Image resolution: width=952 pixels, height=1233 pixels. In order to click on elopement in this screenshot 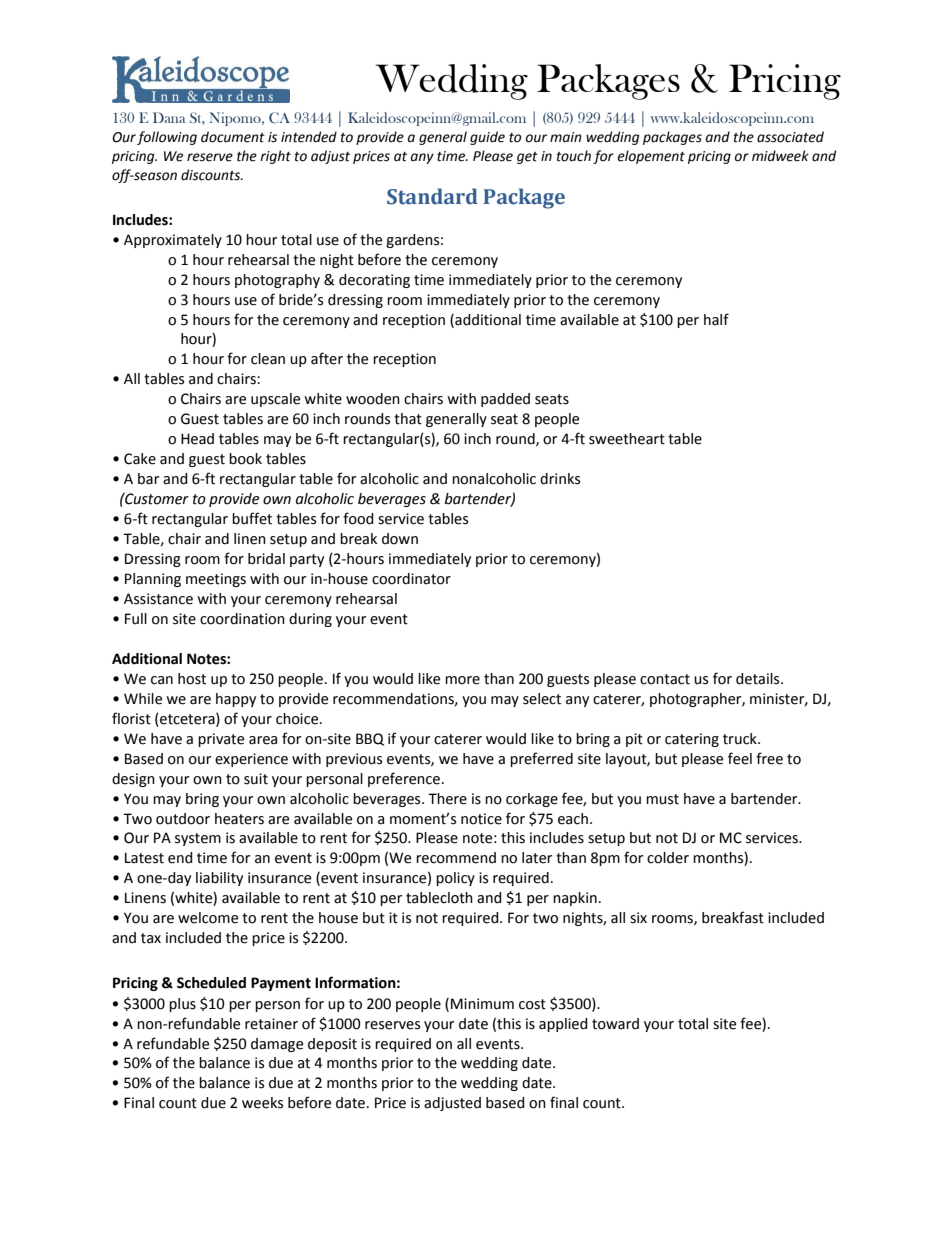, I will do `click(651, 157)`.
